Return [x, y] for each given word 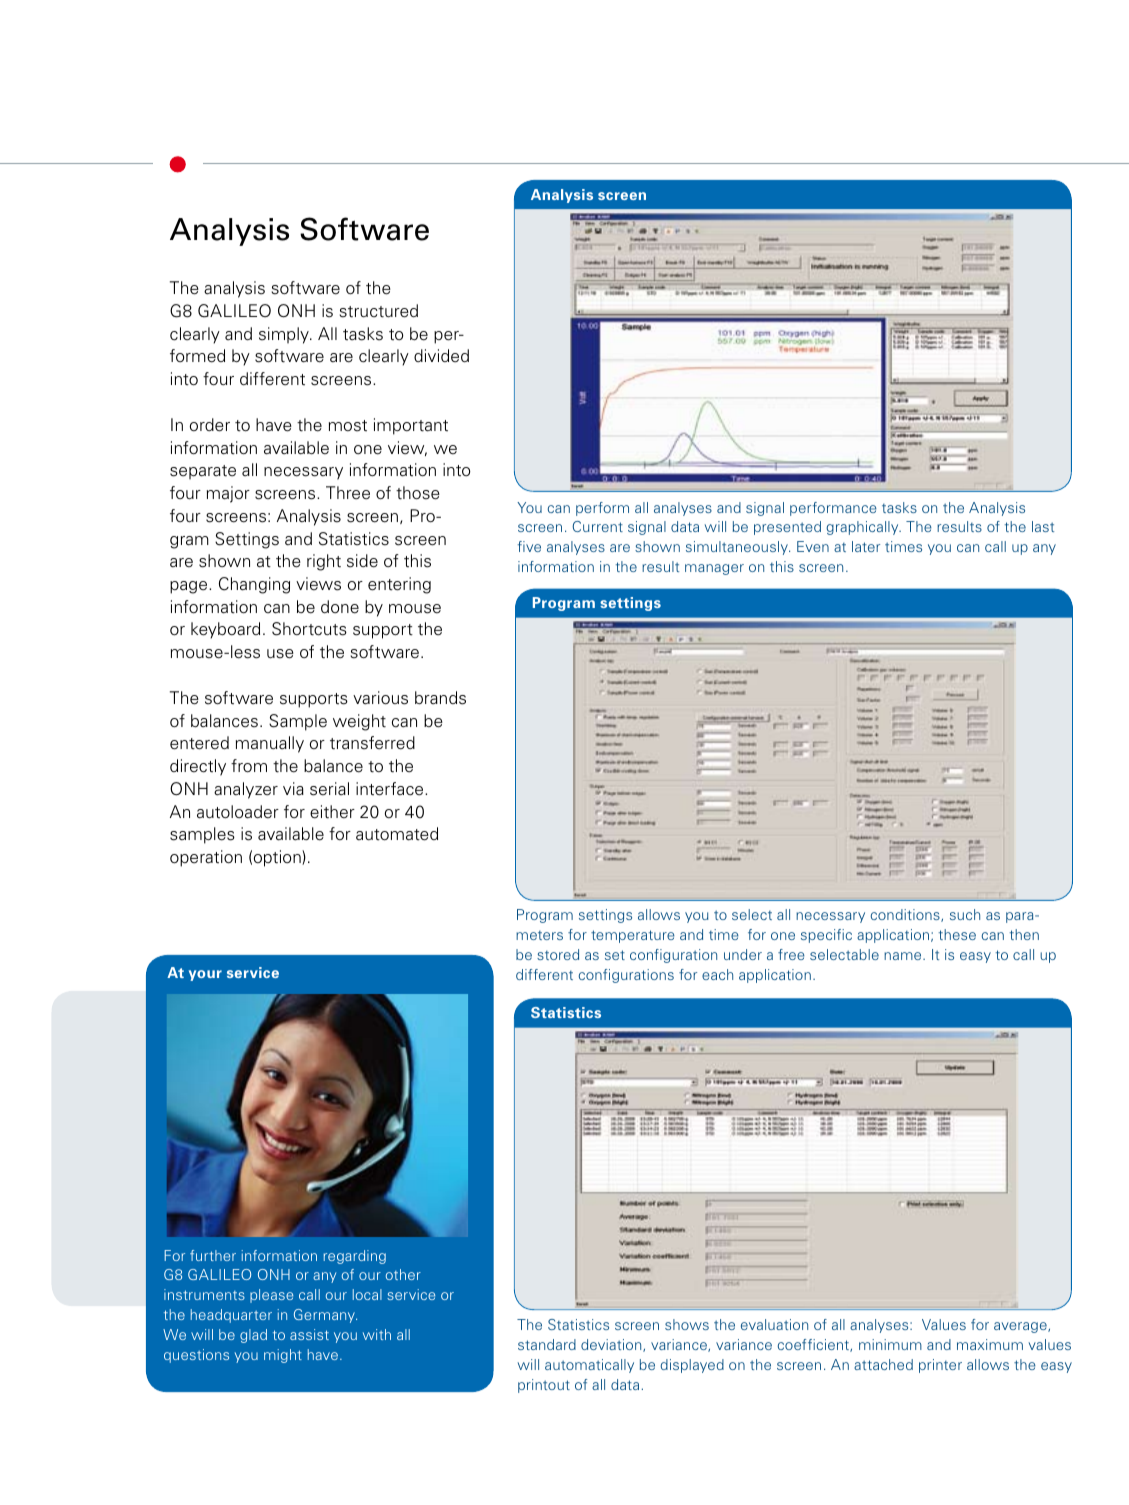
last [1043, 526]
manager [714, 569]
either [332, 812]
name [904, 956]
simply [285, 335]
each [717, 974]
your [205, 975]
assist [309, 1334]
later [866, 546]
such [965, 914]
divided [441, 356]
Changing [254, 585]
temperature [633, 936]
